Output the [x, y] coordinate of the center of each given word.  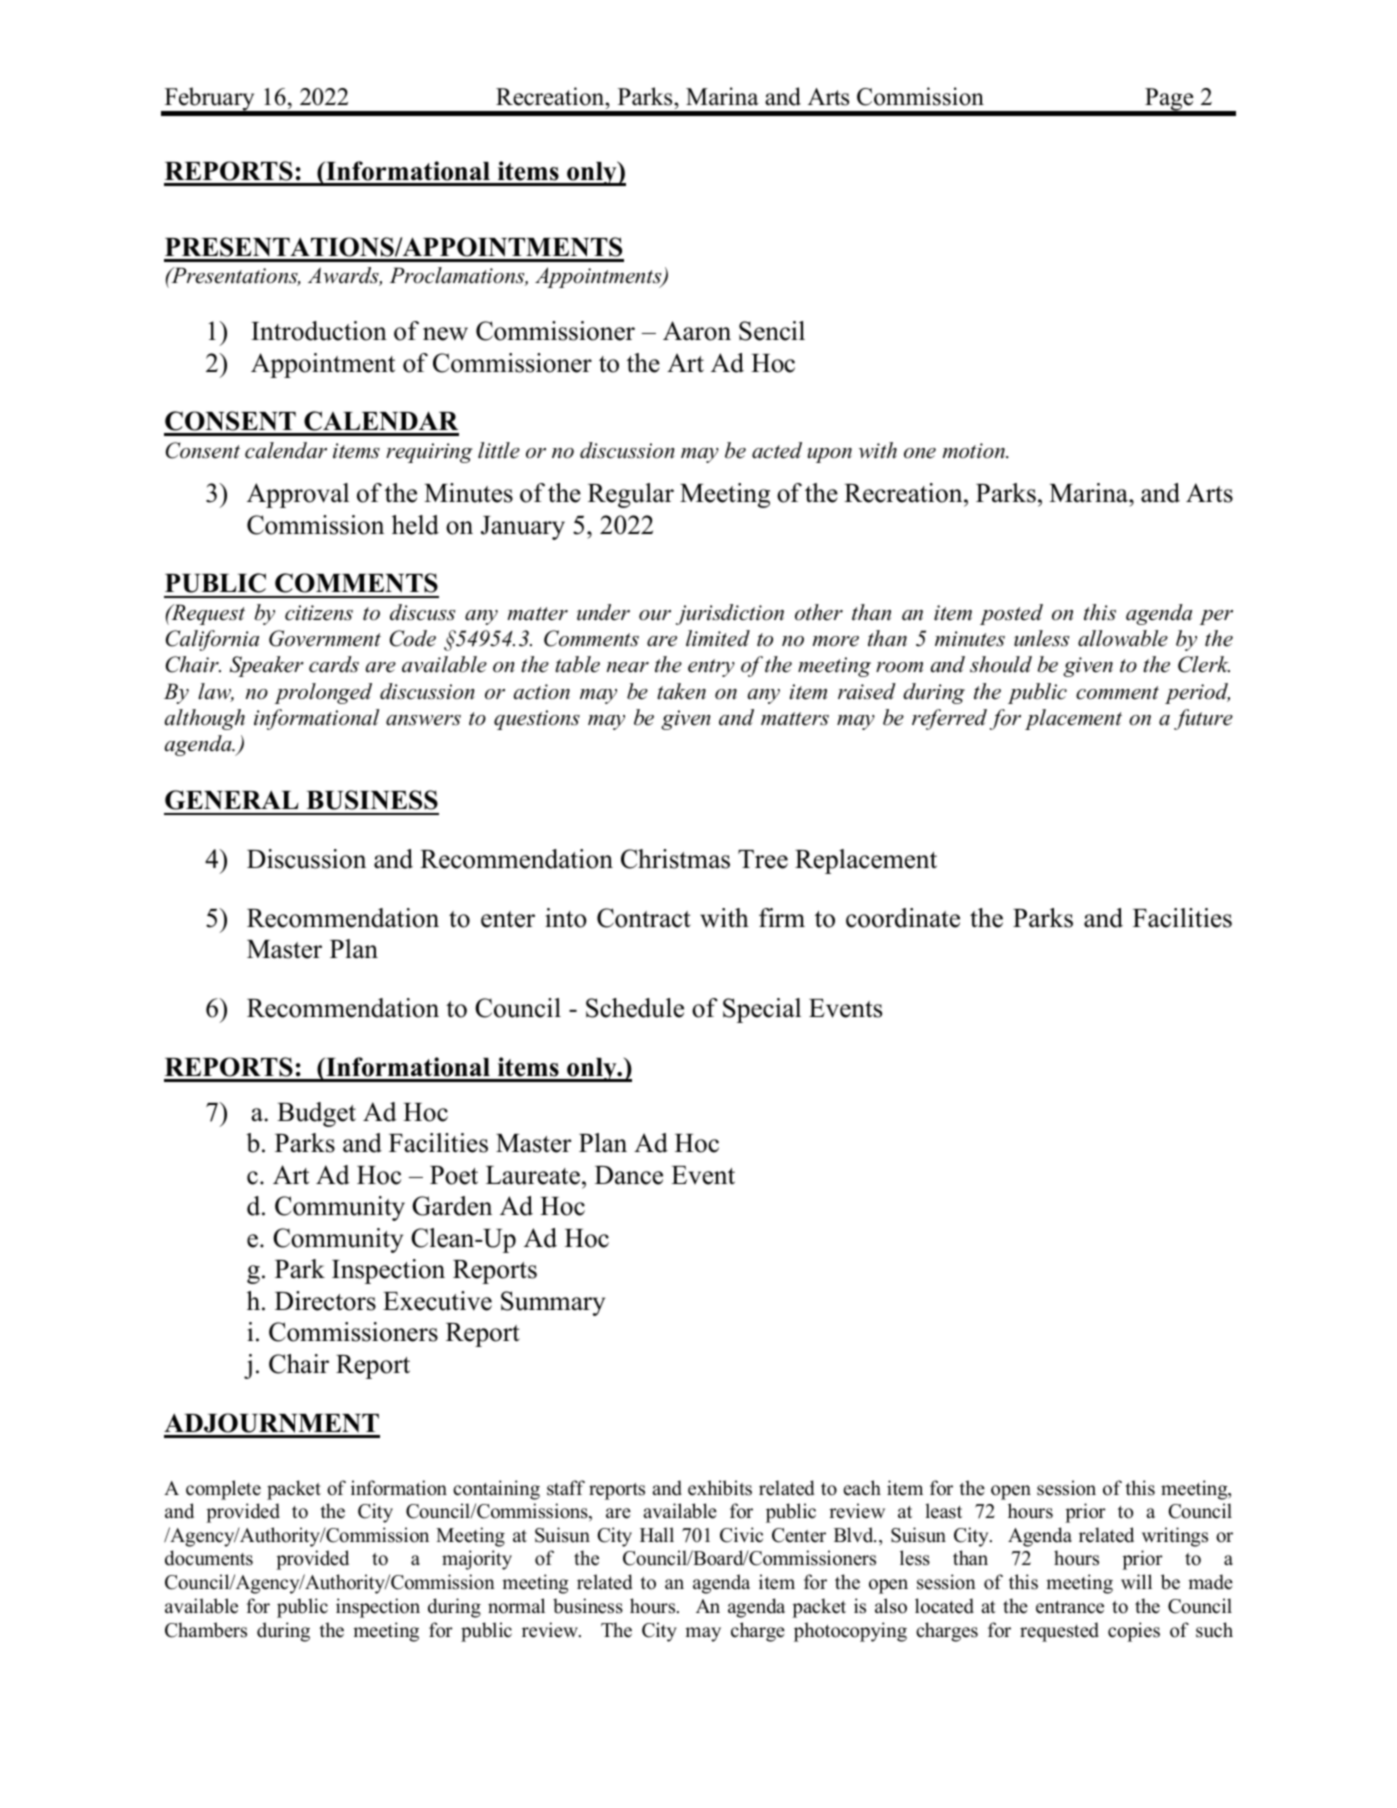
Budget [316, 1114]
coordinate [903, 918]
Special [762, 1010]
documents [209, 1558]
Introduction [319, 331]
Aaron [697, 331]
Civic [741, 1535]
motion [974, 451]
